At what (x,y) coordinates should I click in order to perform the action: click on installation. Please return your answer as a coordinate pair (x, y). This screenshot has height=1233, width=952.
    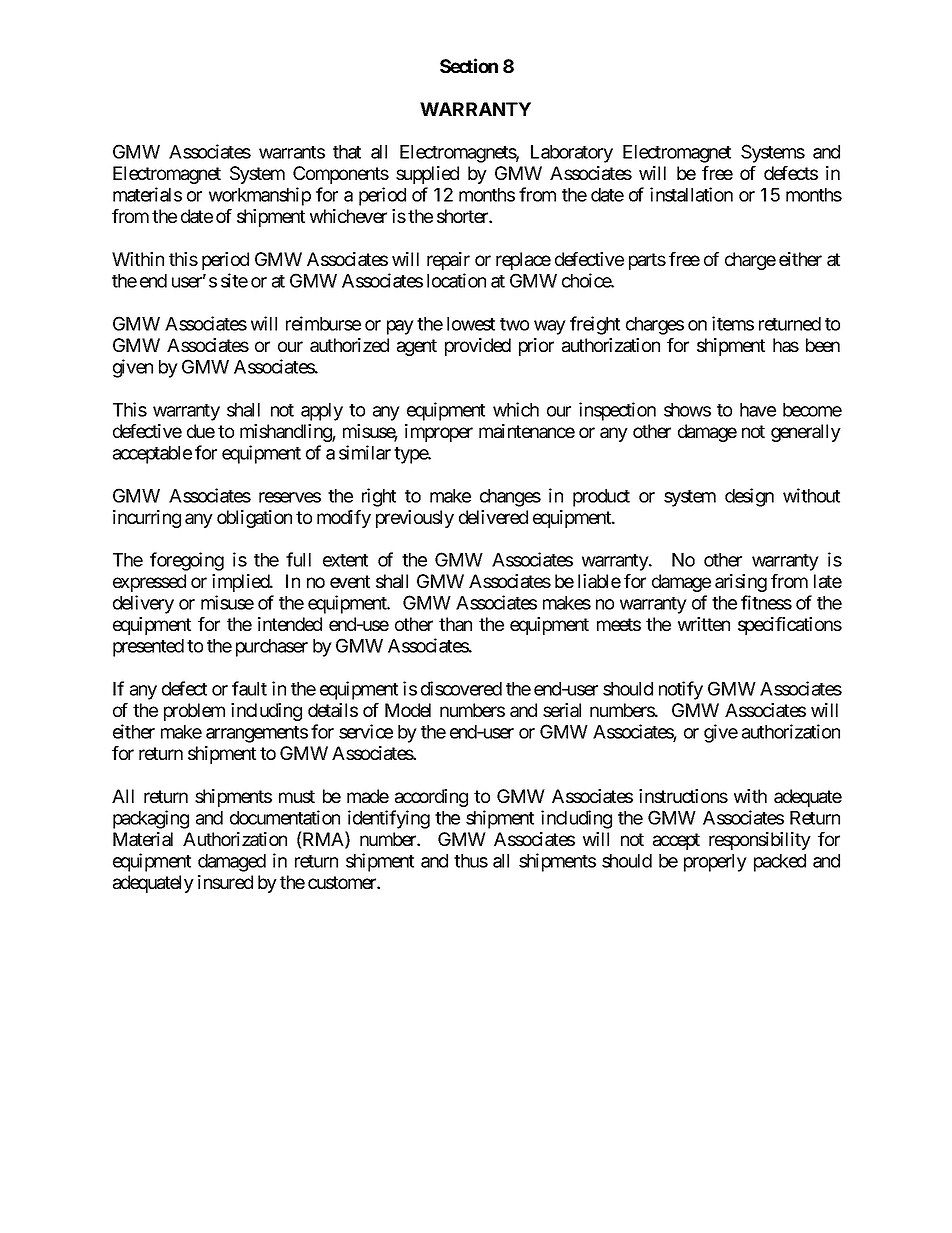
    Looking at the image, I should click on (691, 194).
